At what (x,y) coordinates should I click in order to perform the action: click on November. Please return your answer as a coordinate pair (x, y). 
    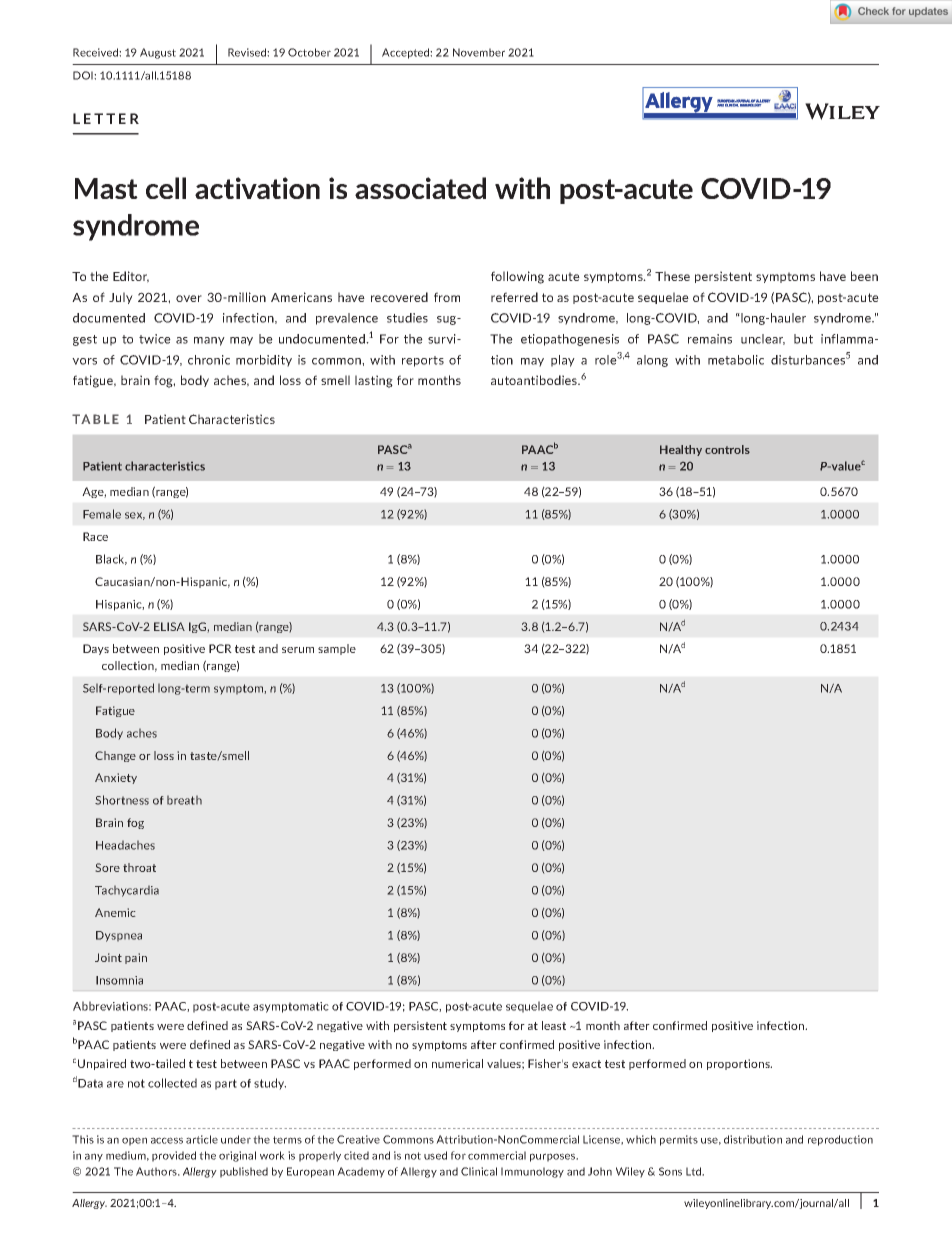
    Looking at the image, I should click on (479, 52).
